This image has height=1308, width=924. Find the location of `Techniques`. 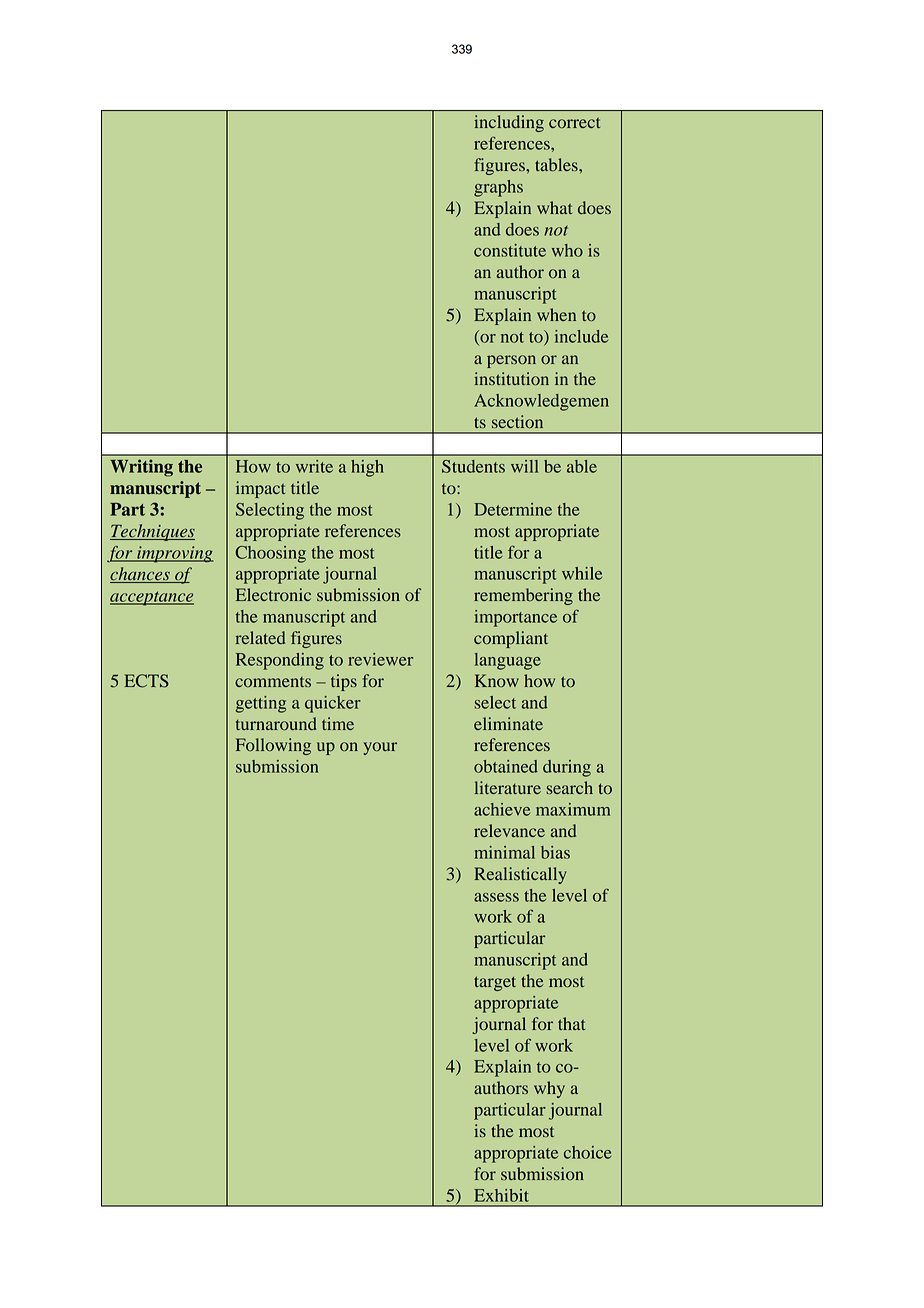

Techniques is located at coordinates (152, 532).
